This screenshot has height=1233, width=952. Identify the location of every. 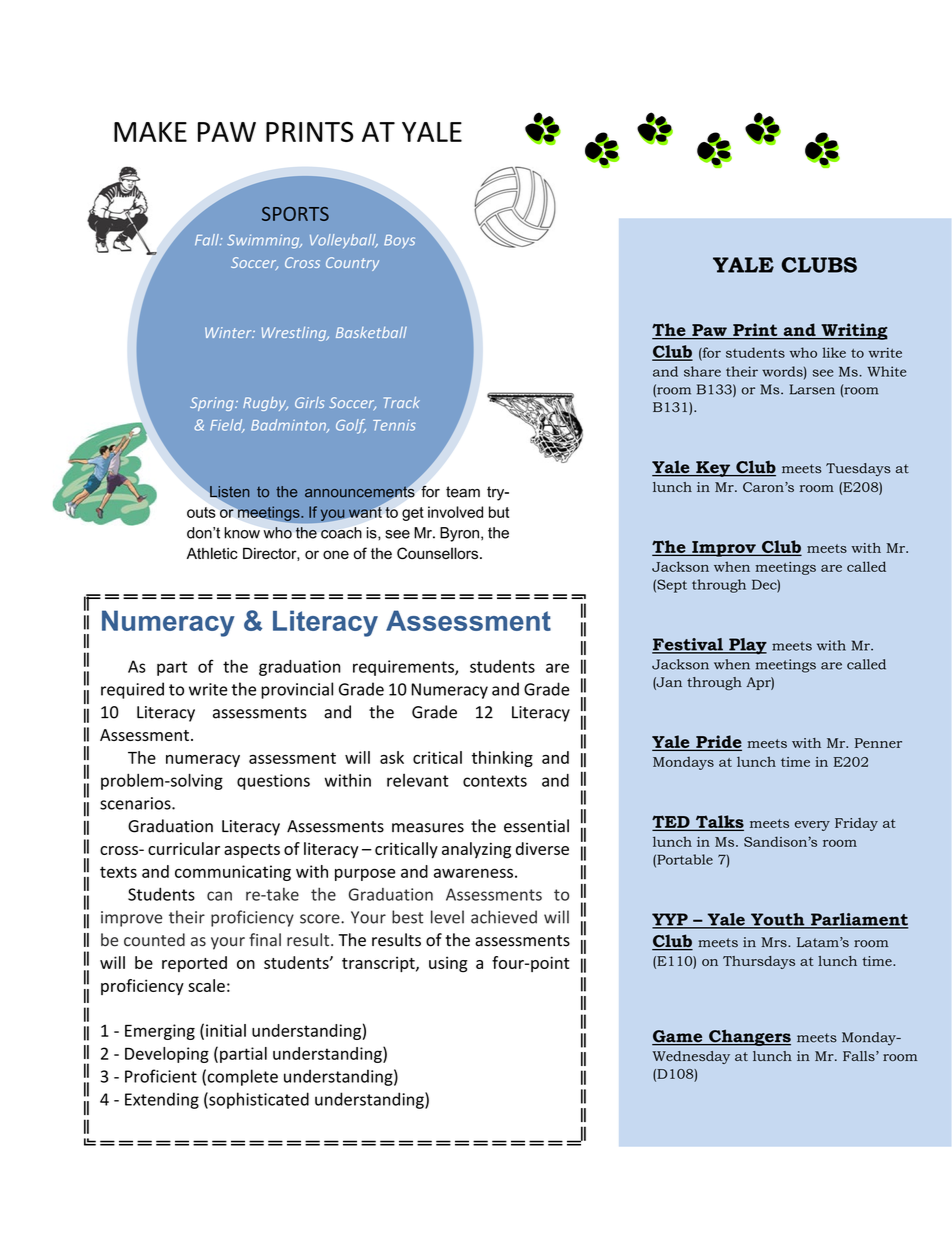
(812, 826).
